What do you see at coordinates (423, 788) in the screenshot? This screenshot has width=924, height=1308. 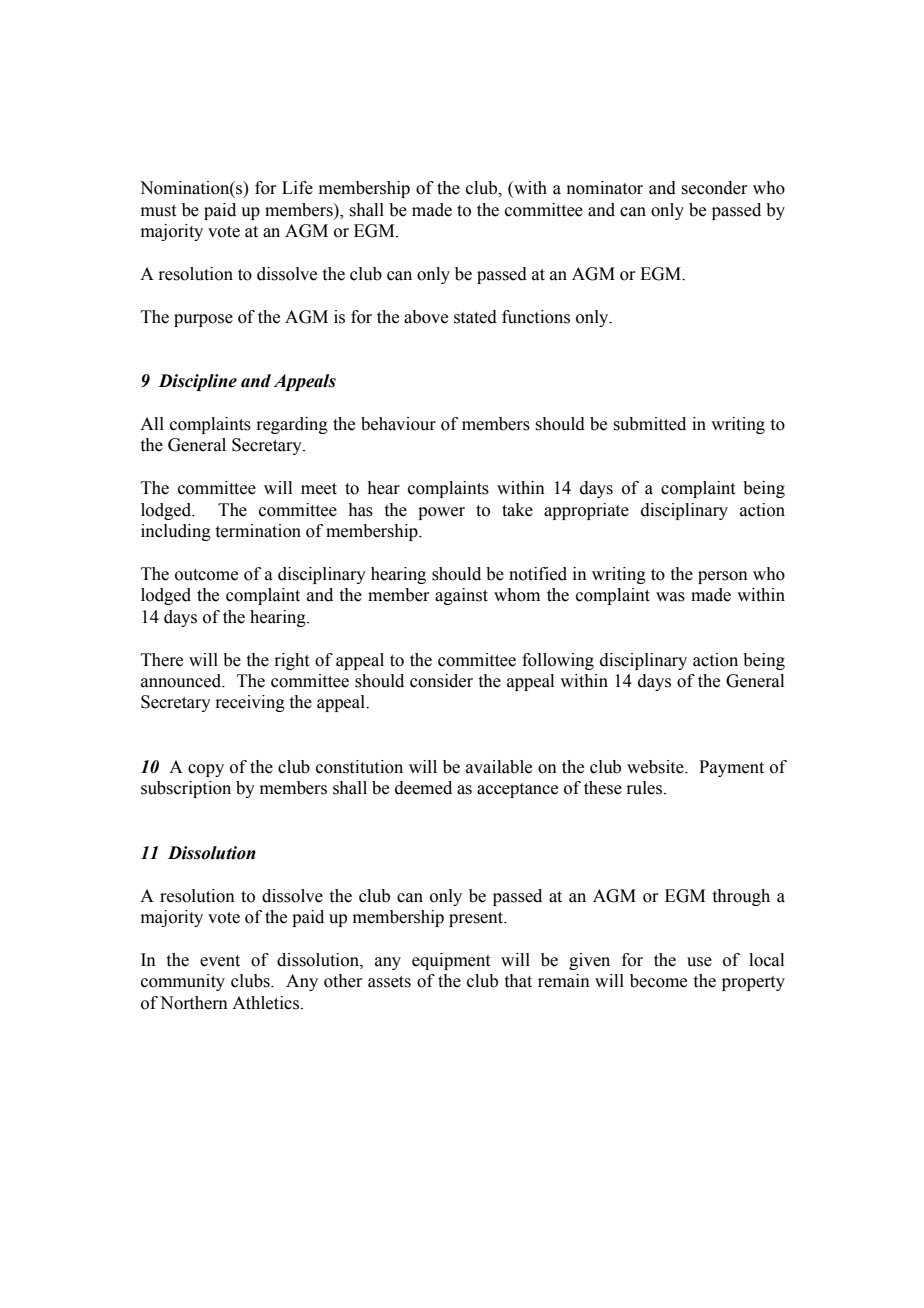 I see `deemed` at bounding box center [423, 788].
